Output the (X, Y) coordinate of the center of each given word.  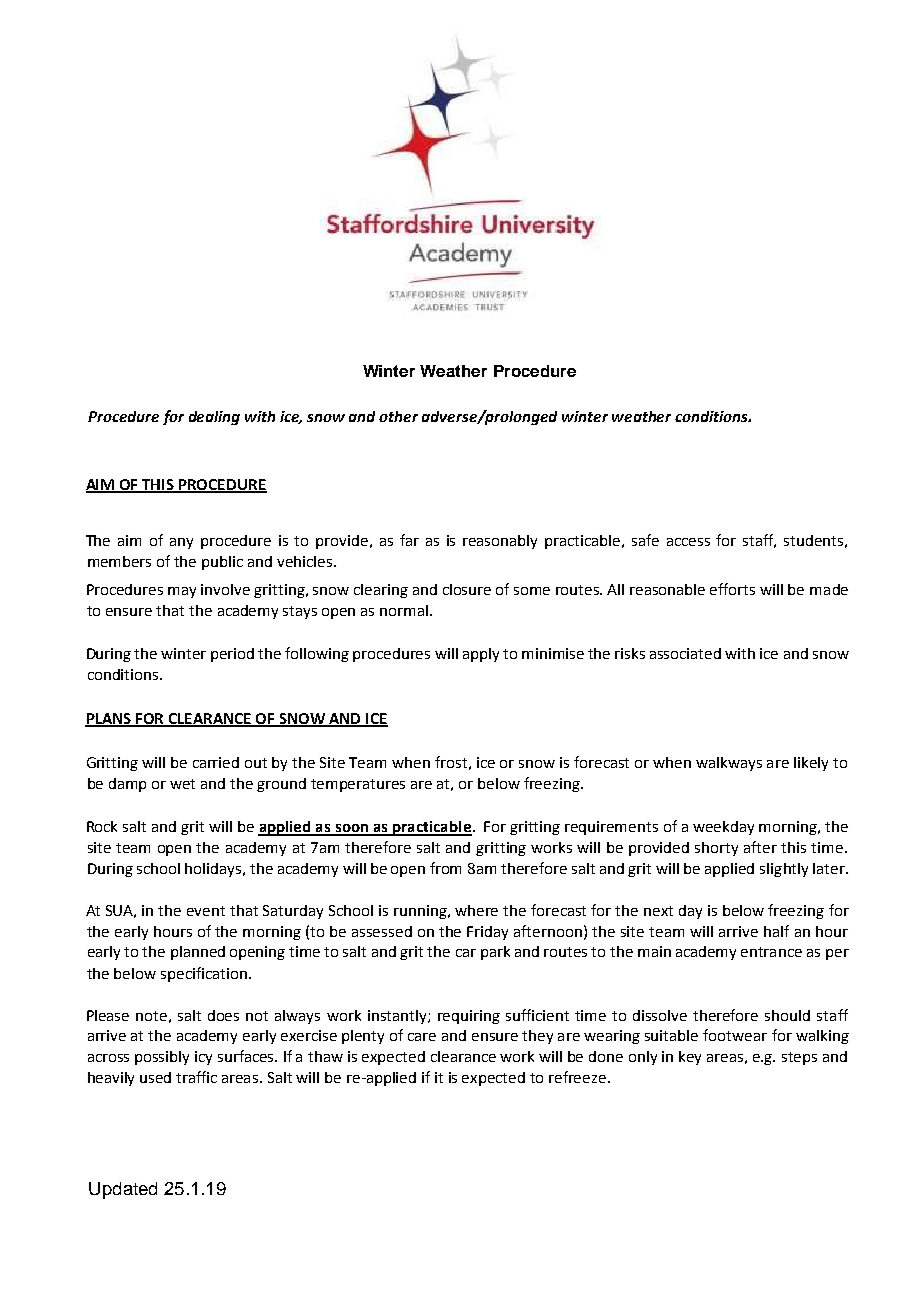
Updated (123, 1190)
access (688, 542)
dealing (214, 418)
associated (685, 653)
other (398, 416)
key (690, 1058)
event (206, 911)
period (232, 655)
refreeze (577, 1077)
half (776, 931)
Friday (487, 933)
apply (481, 655)
